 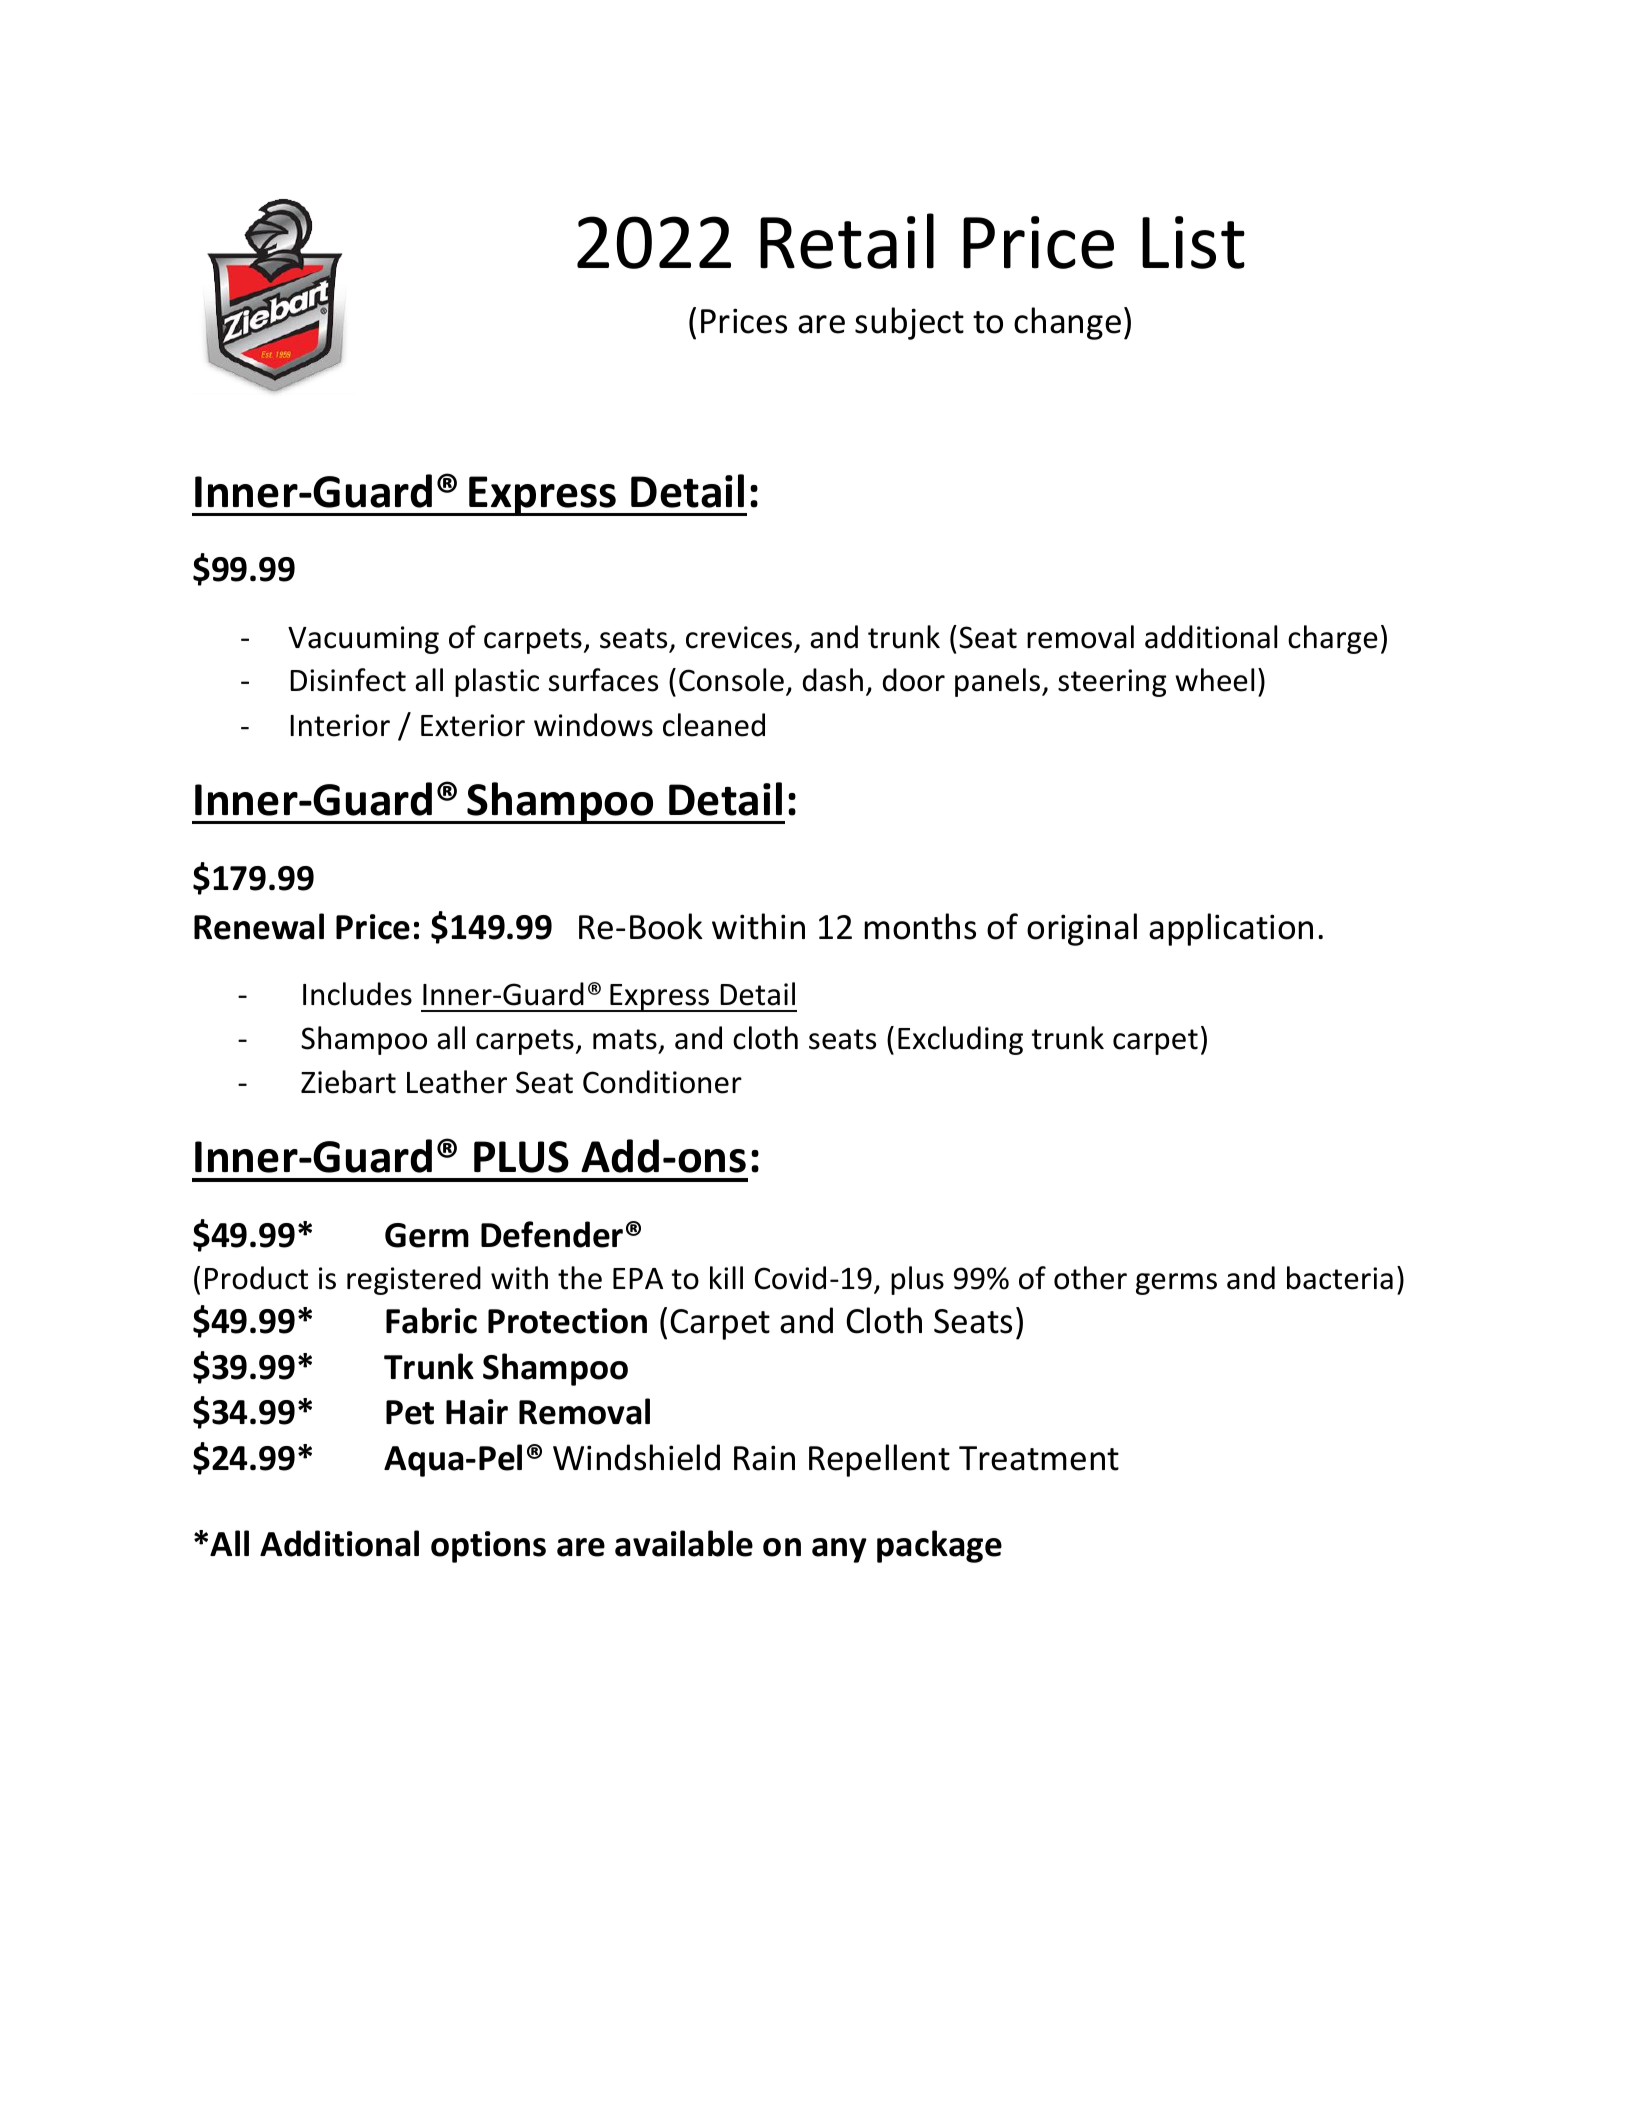 What do you see at coordinates (414, 1280) in the screenshot?
I see `registered` at bounding box center [414, 1280].
